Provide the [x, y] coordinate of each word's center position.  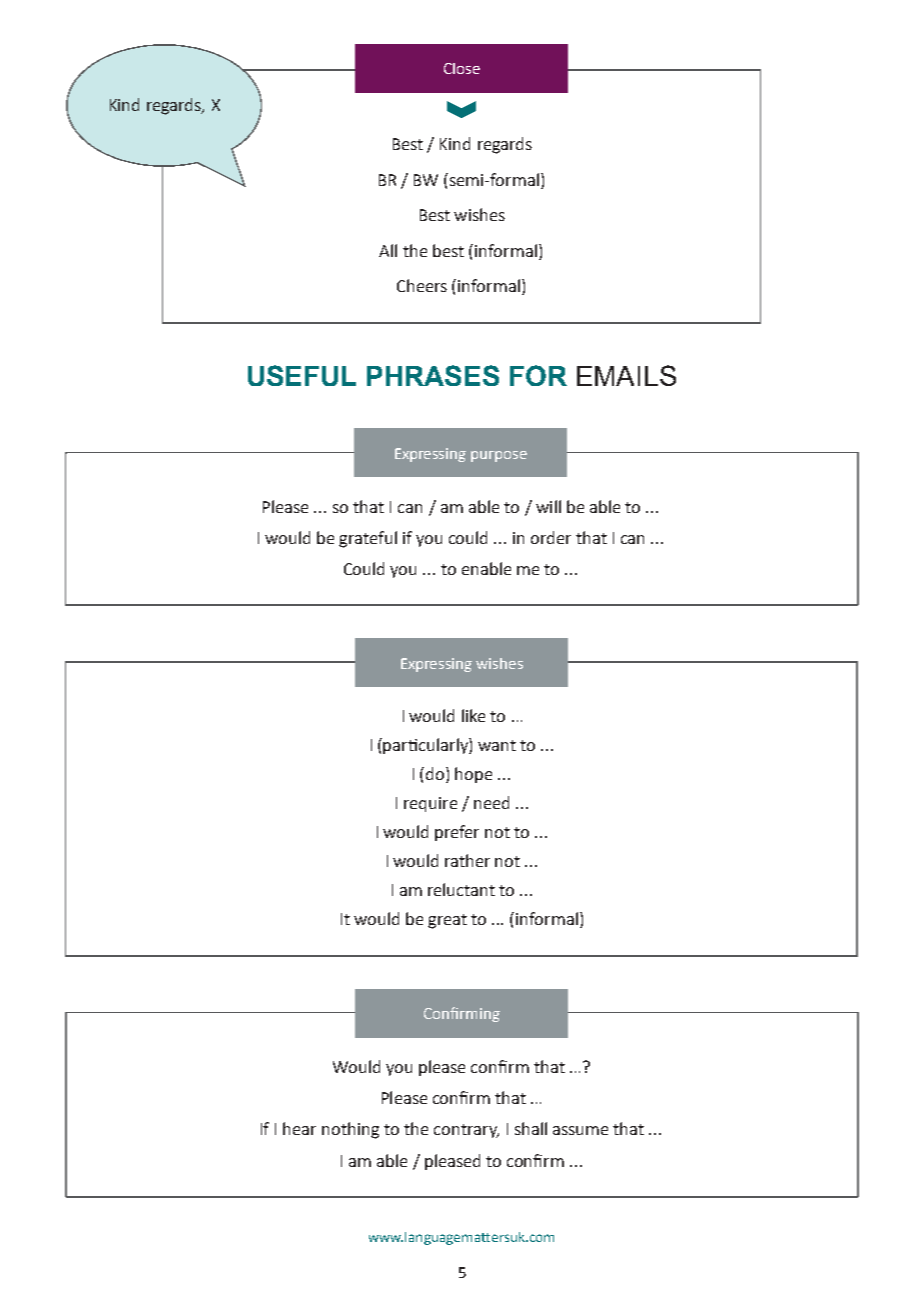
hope [473, 775]
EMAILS [626, 375]
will [548, 506]
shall [531, 1128]
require [430, 804]
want [497, 745]
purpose [499, 456]
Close [462, 68]
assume [580, 1130]
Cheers [422, 285]
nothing [350, 1130]
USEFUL [302, 375]
